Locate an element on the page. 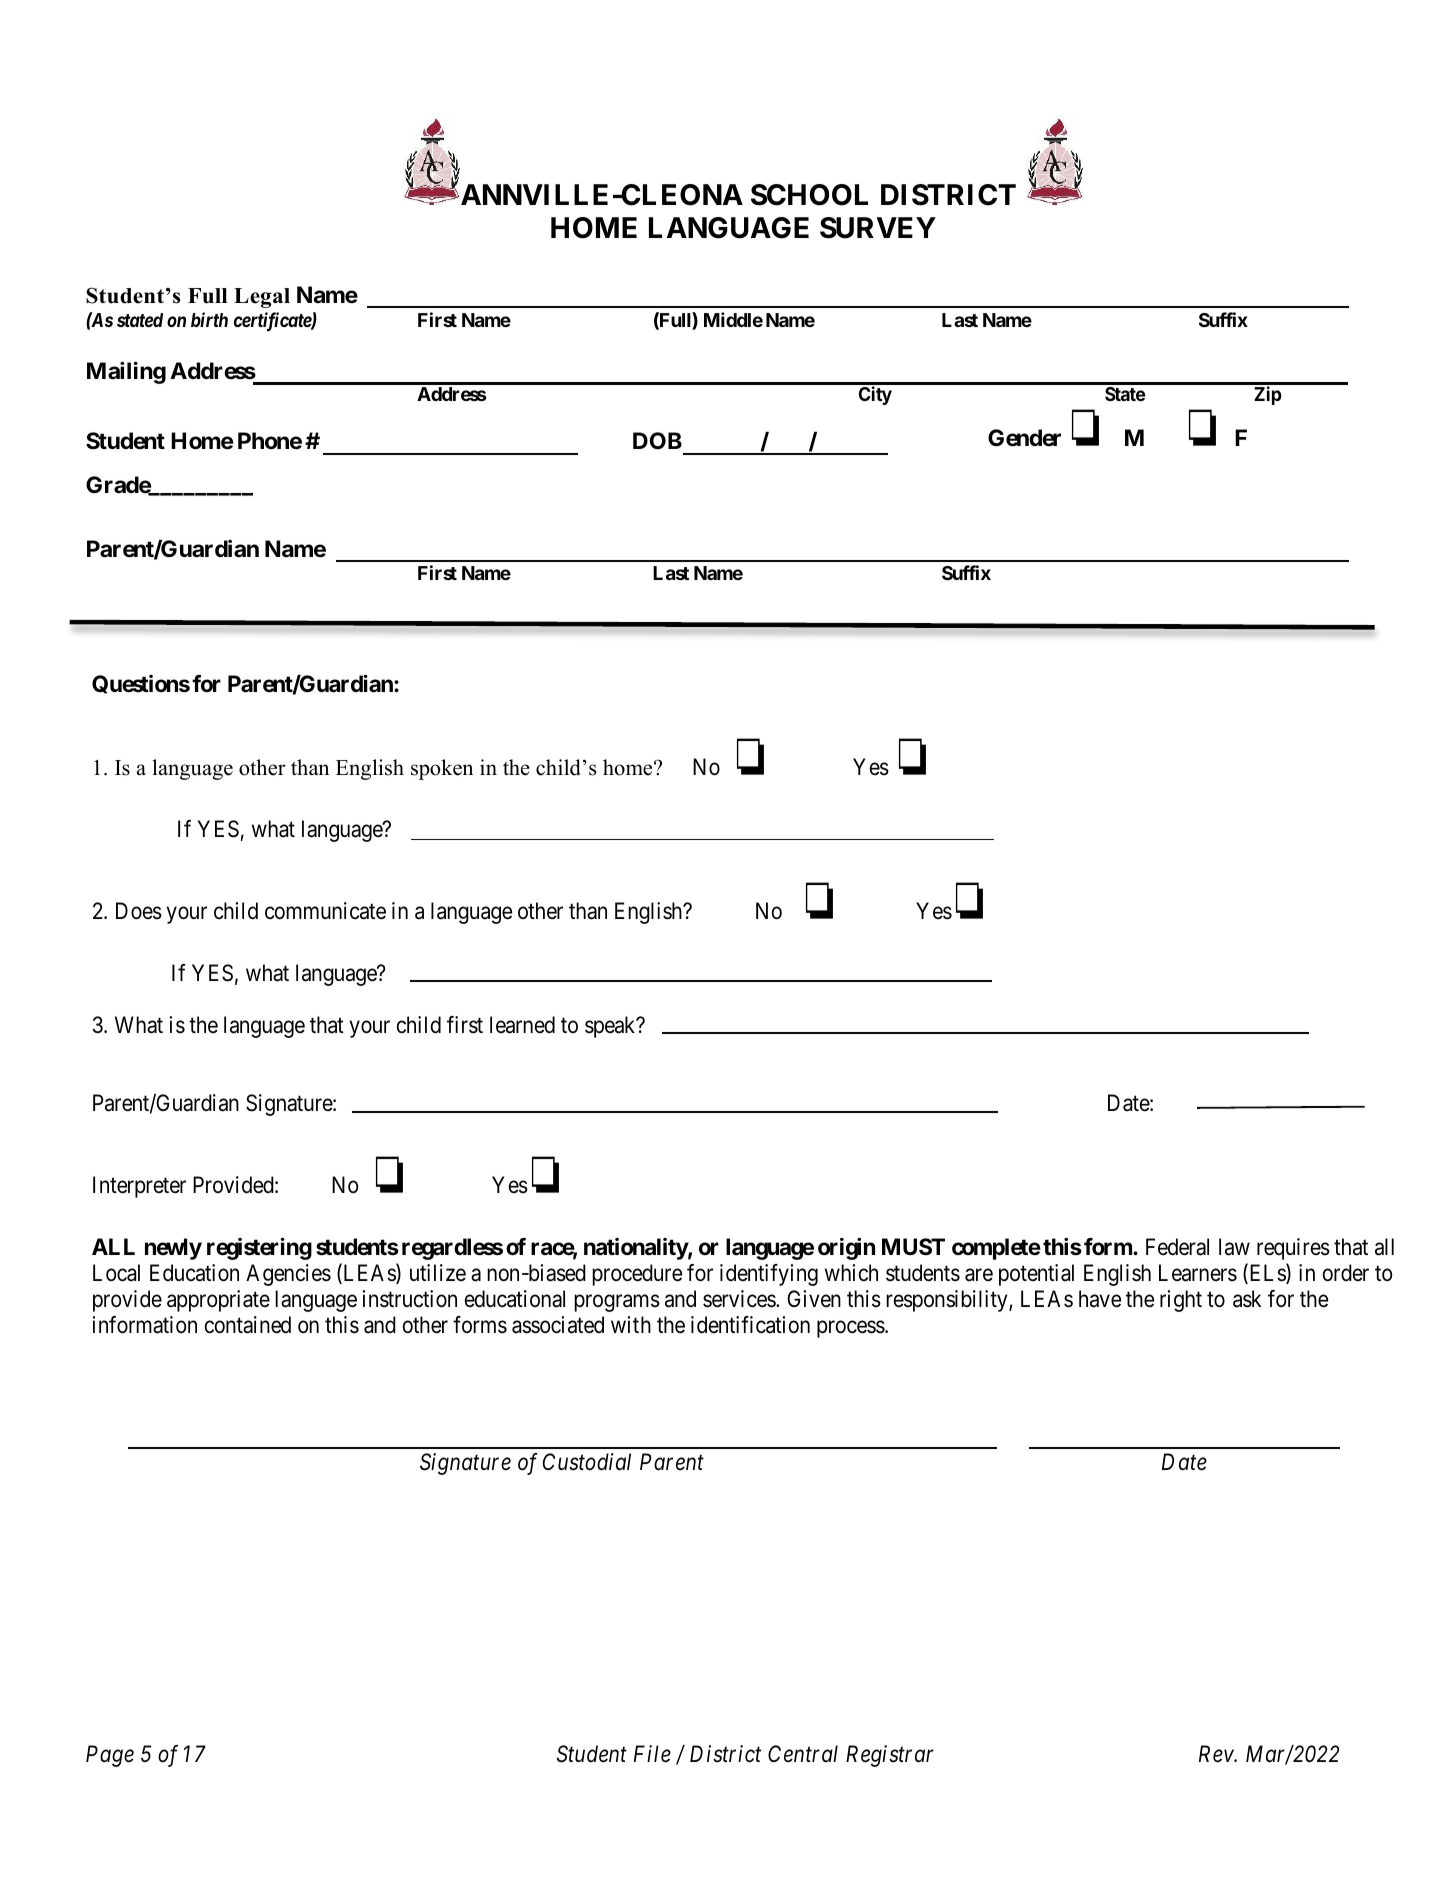 The image size is (1455, 1883). Central is located at coordinates (803, 1754).
